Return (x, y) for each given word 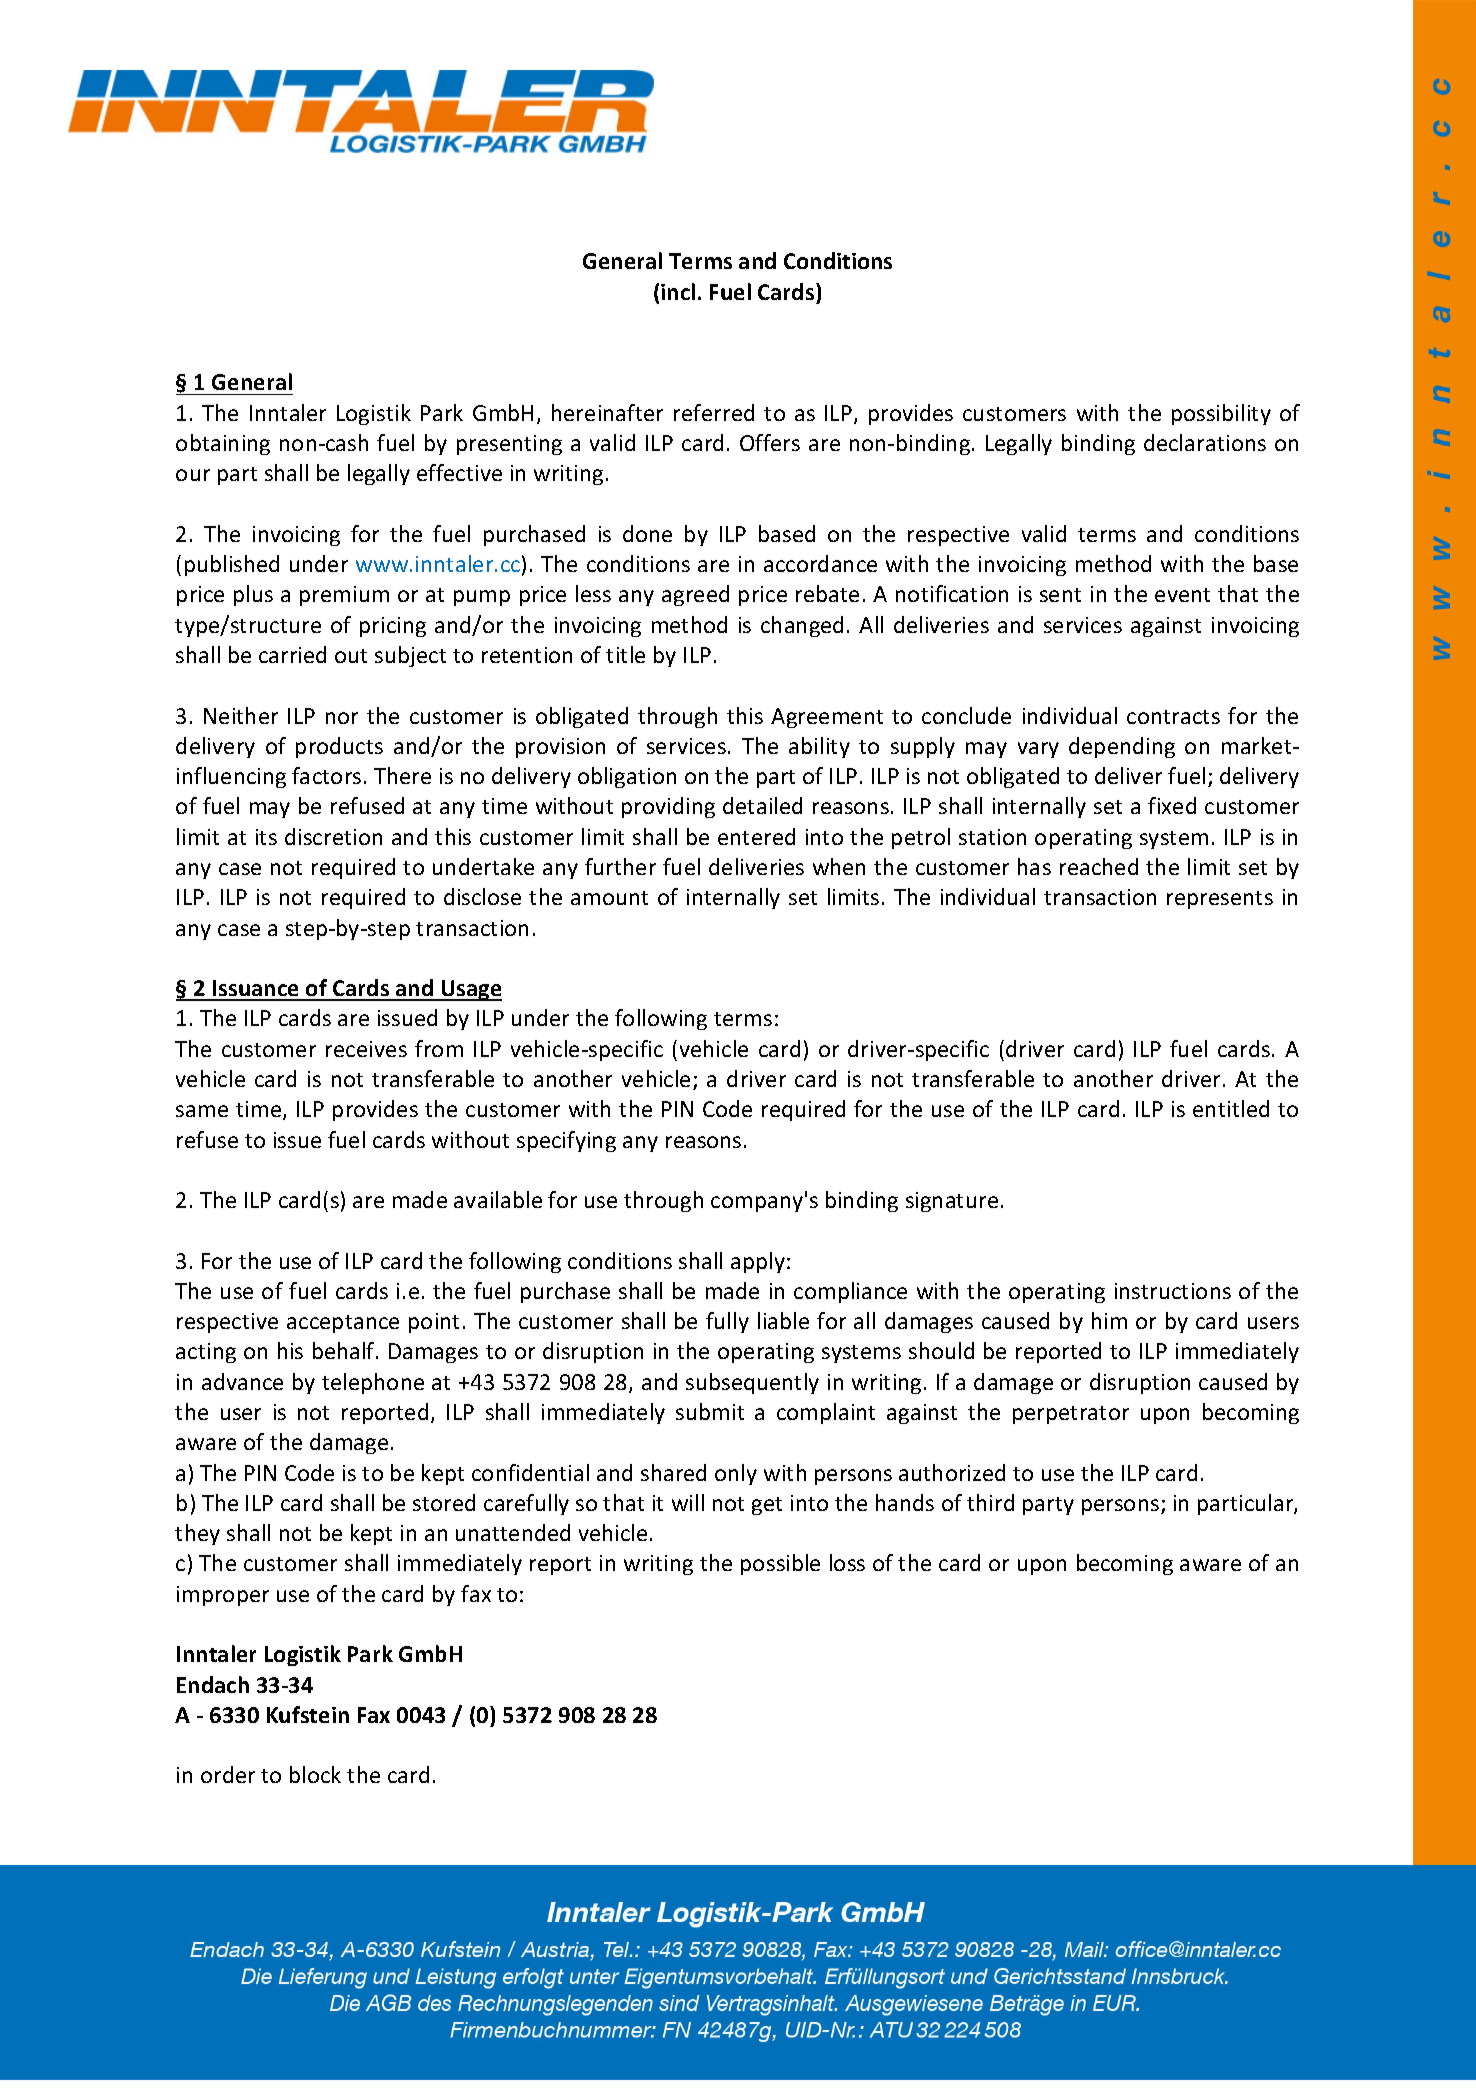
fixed (1172, 805)
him (1109, 1320)
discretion (333, 836)
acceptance (343, 1324)
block (315, 1774)
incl (678, 291)
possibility (1221, 414)
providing (668, 807)
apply (758, 1262)
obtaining (223, 444)
